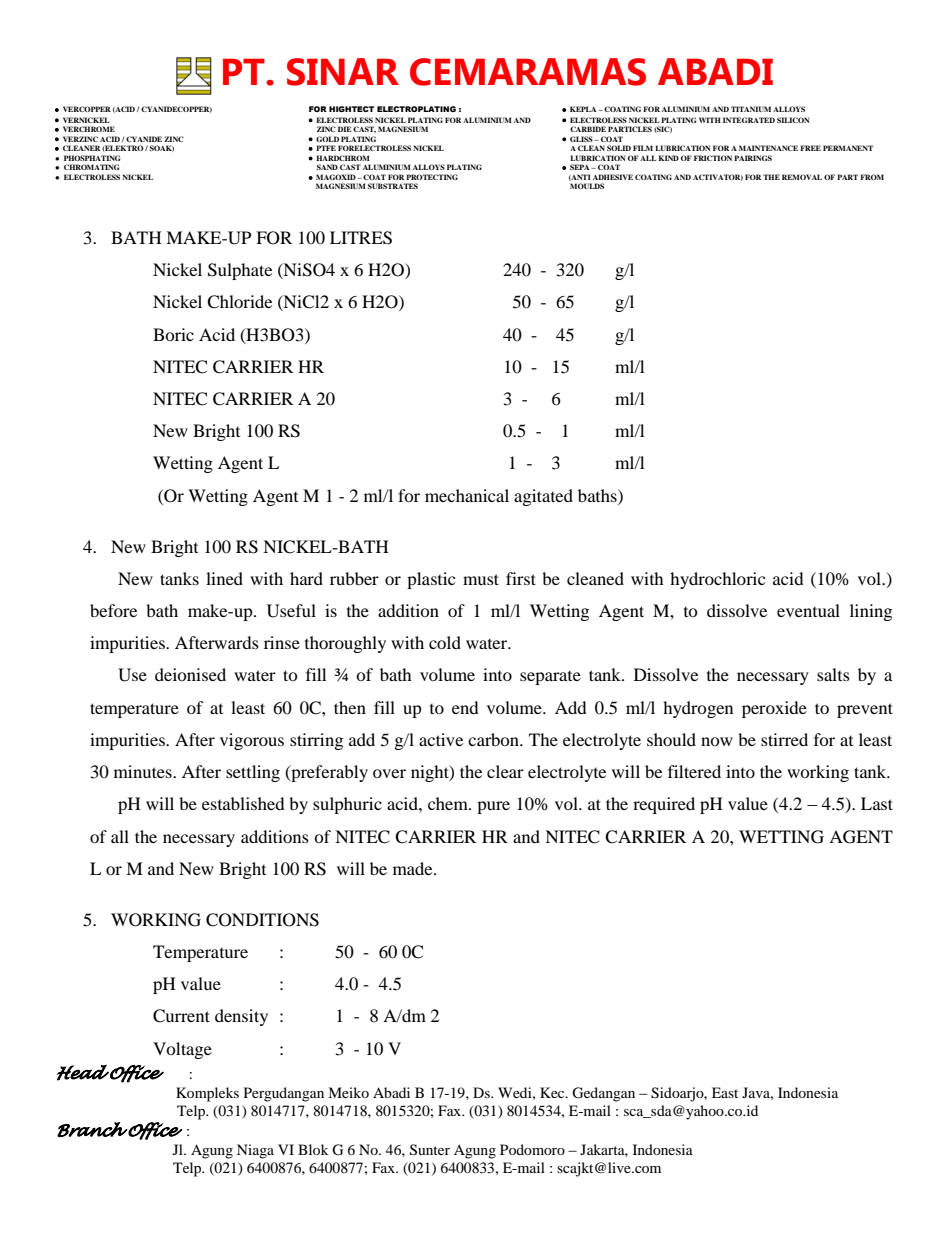  I want to click on PROTECTING, so click(432, 177).
